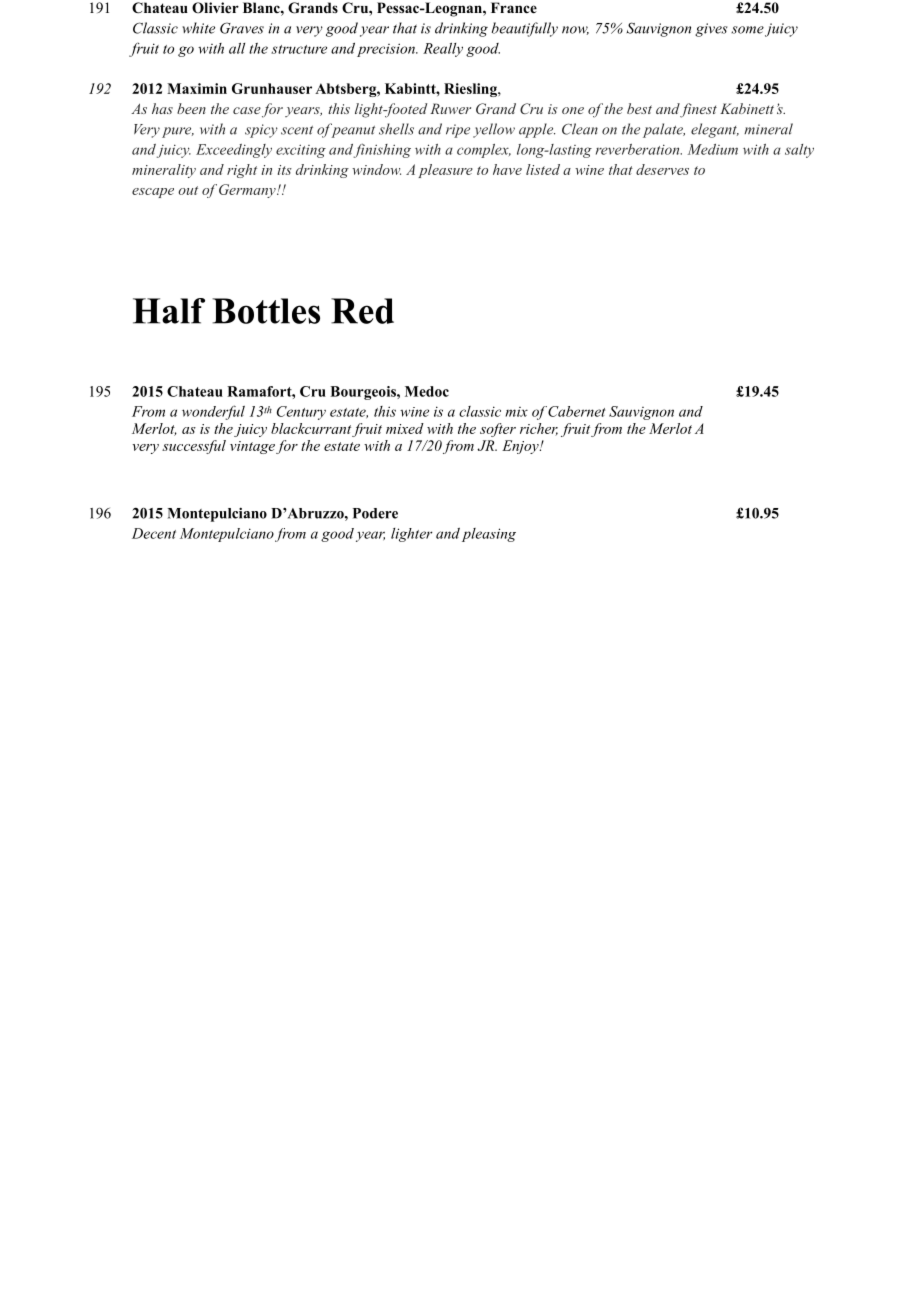 The width and height of the document is (924, 1308). I want to click on Bottles, so click(266, 311).
